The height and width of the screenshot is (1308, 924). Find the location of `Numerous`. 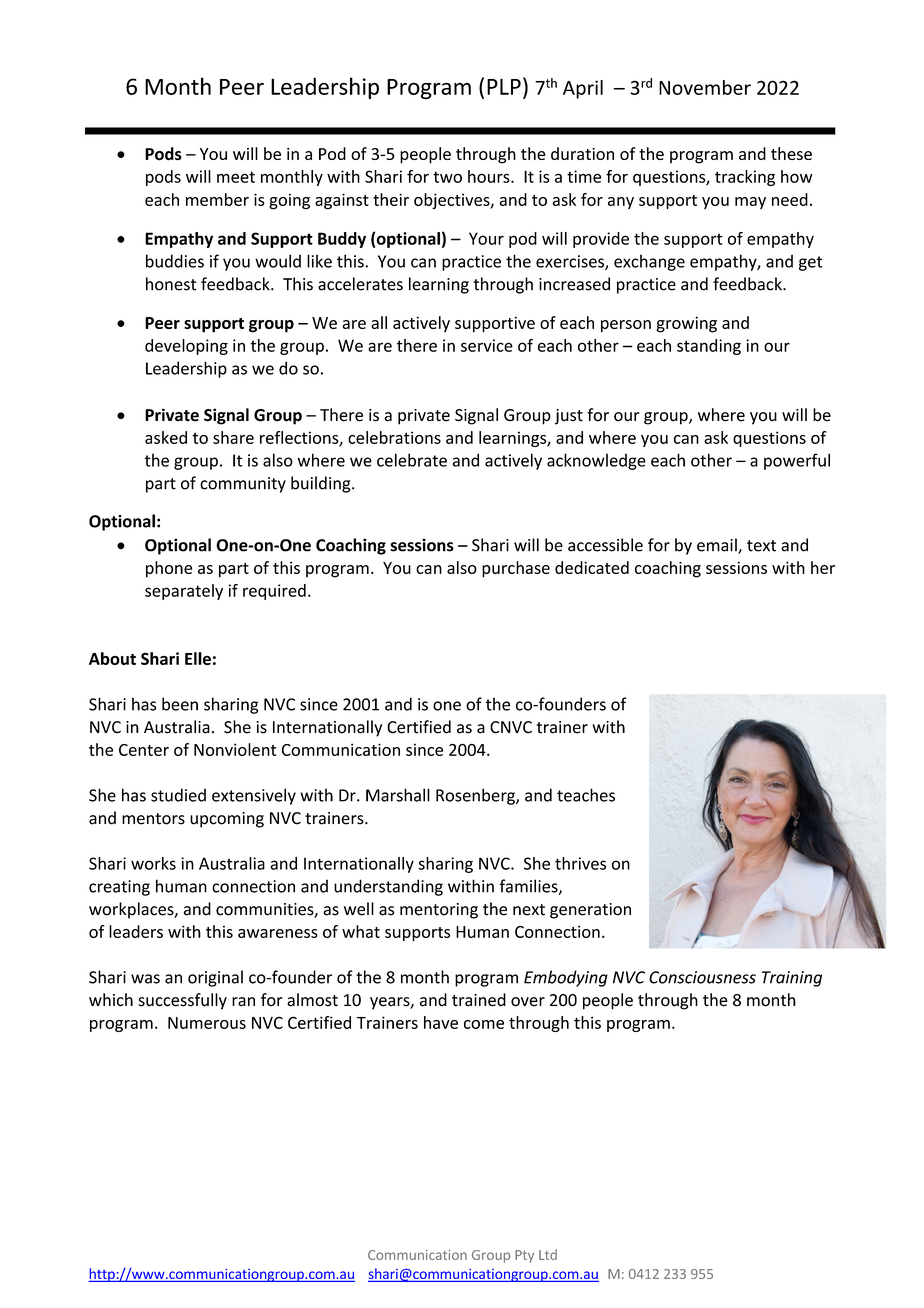

Numerous is located at coordinates (207, 1023).
